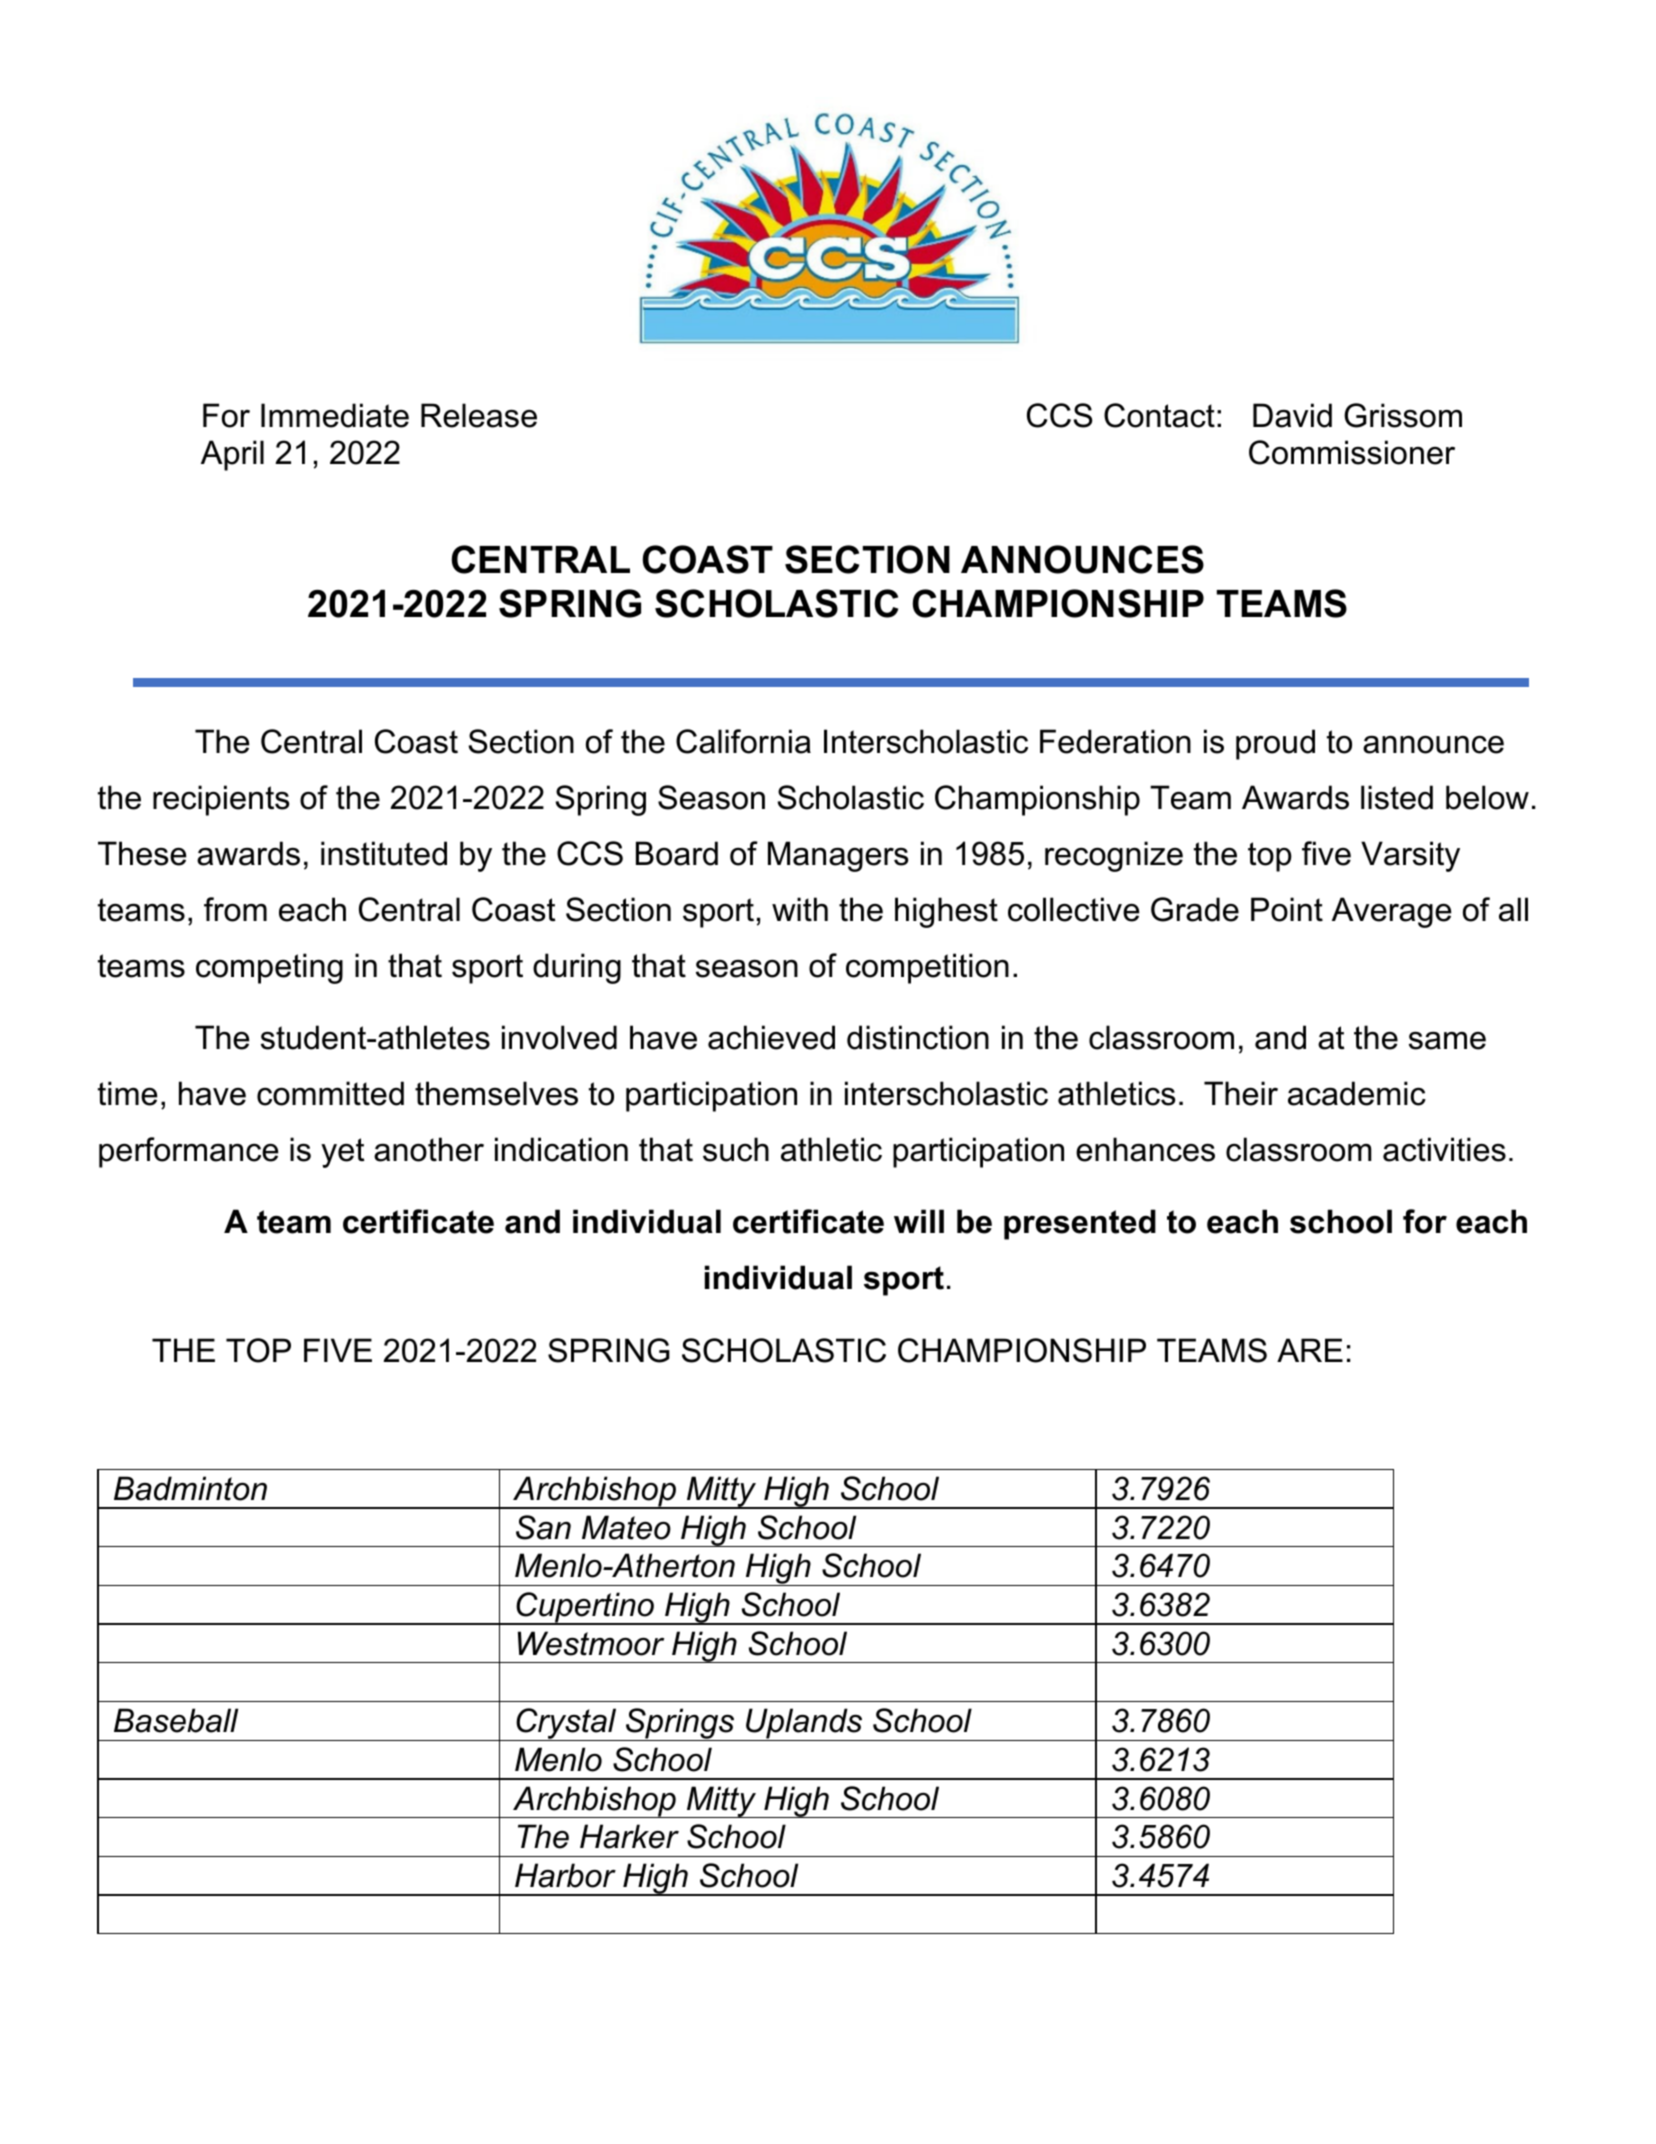  I want to click on Harker, so click(629, 1836).
